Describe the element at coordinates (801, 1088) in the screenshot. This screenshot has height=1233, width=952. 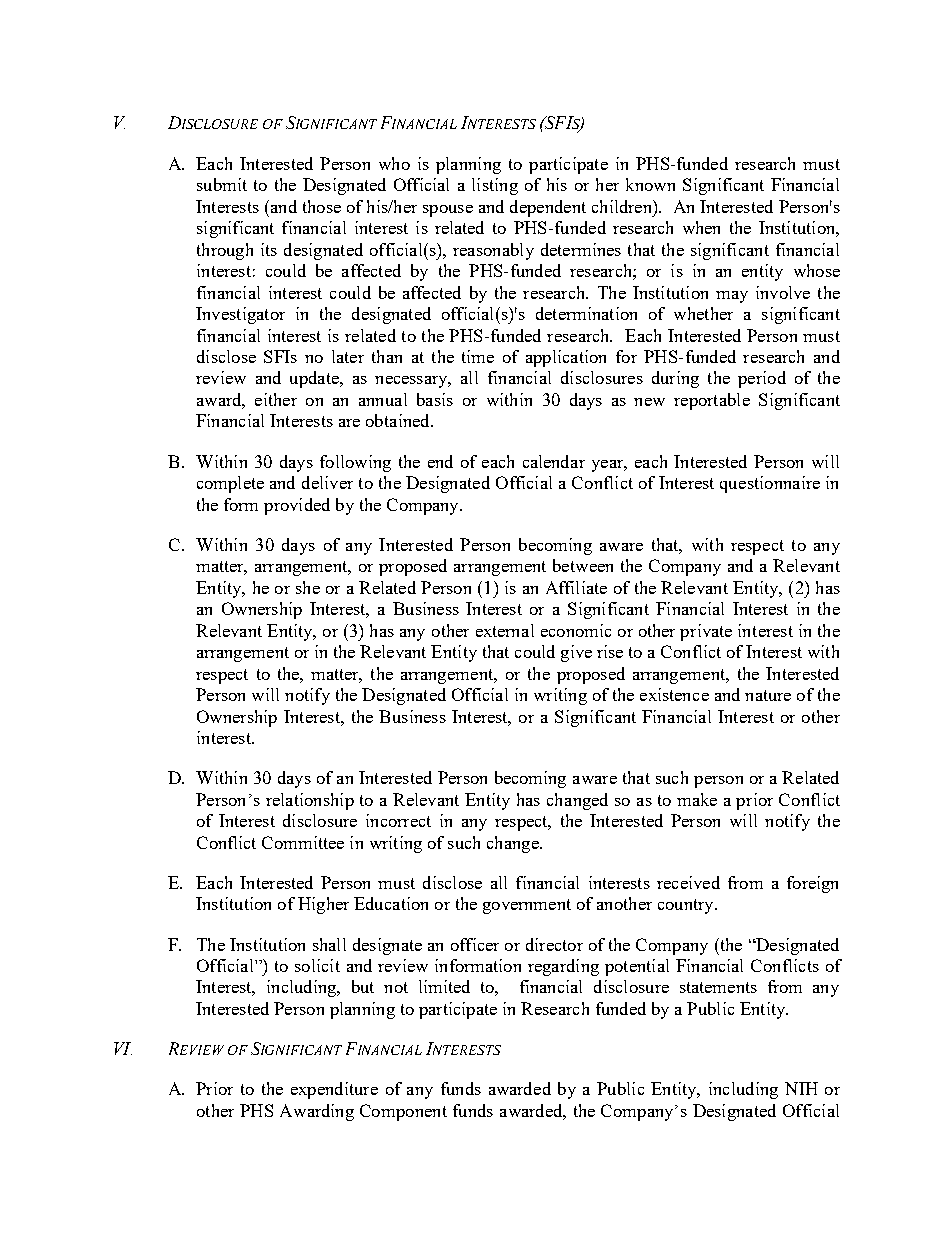
I see `NIH` at that location.
